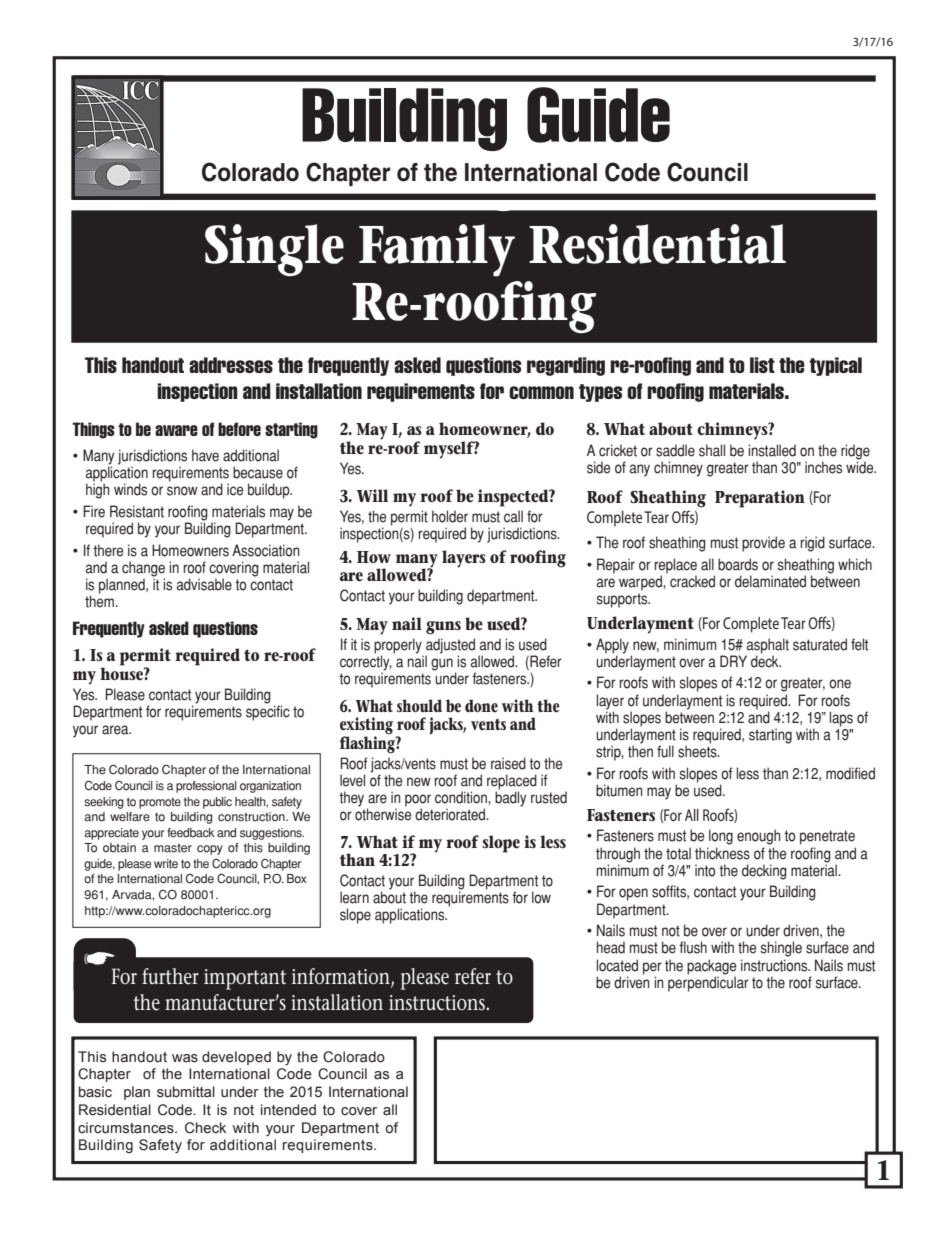  What do you see at coordinates (143, 570) in the screenshot?
I see `change` at bounding box center [143, 570].
